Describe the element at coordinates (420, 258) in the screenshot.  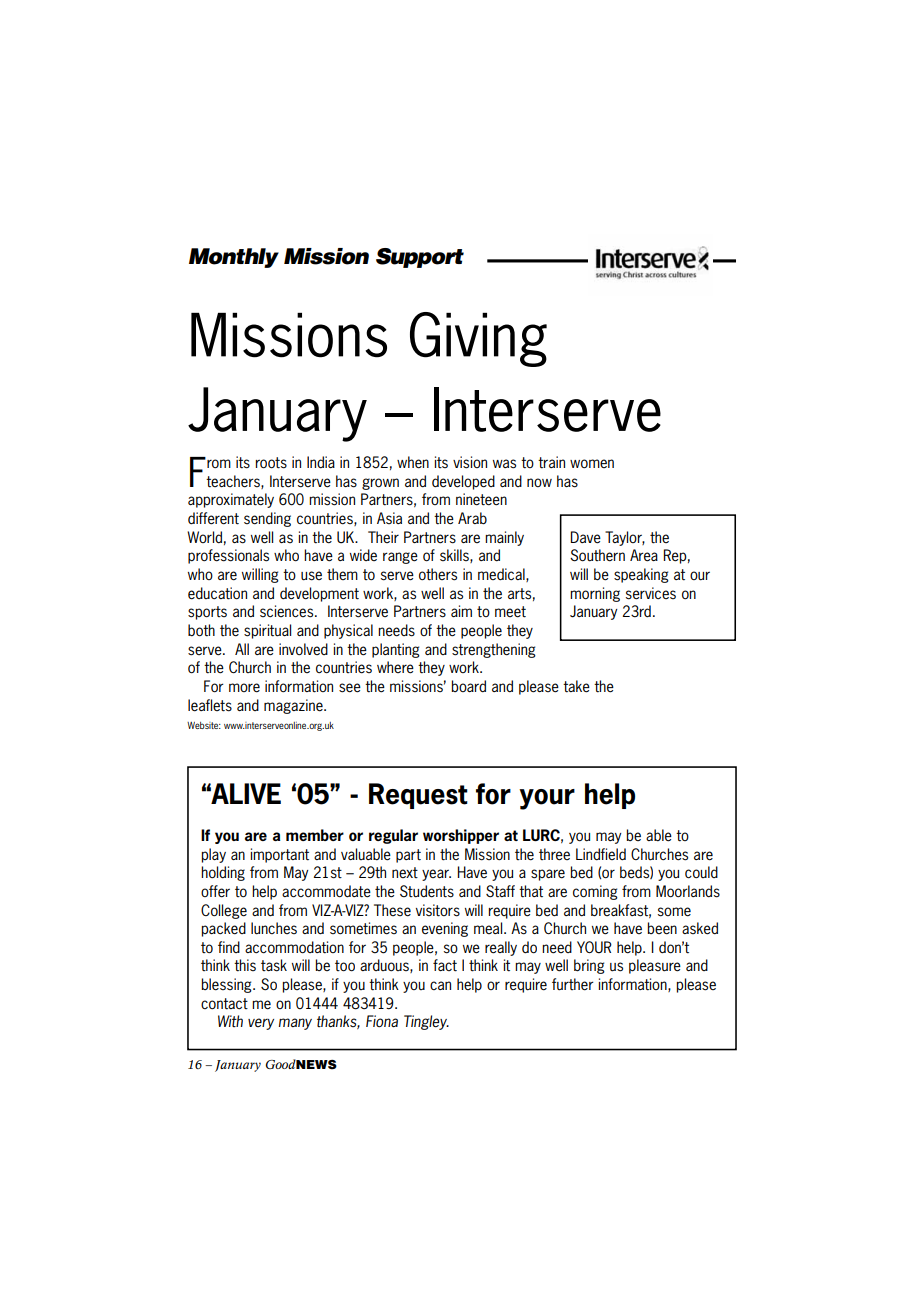
I see `Support` at that location.
